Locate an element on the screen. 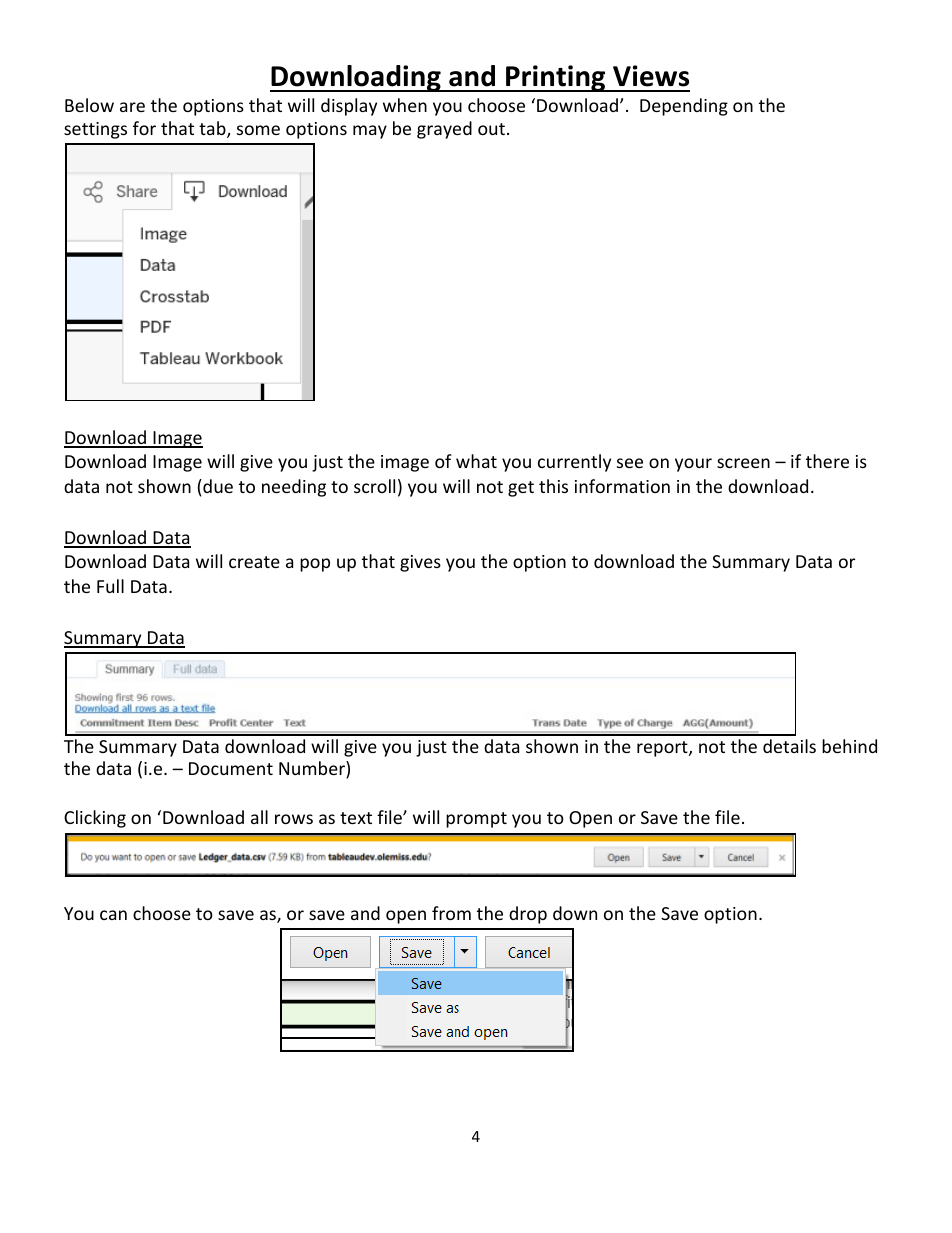  what is located at coordinates (476, 461).
